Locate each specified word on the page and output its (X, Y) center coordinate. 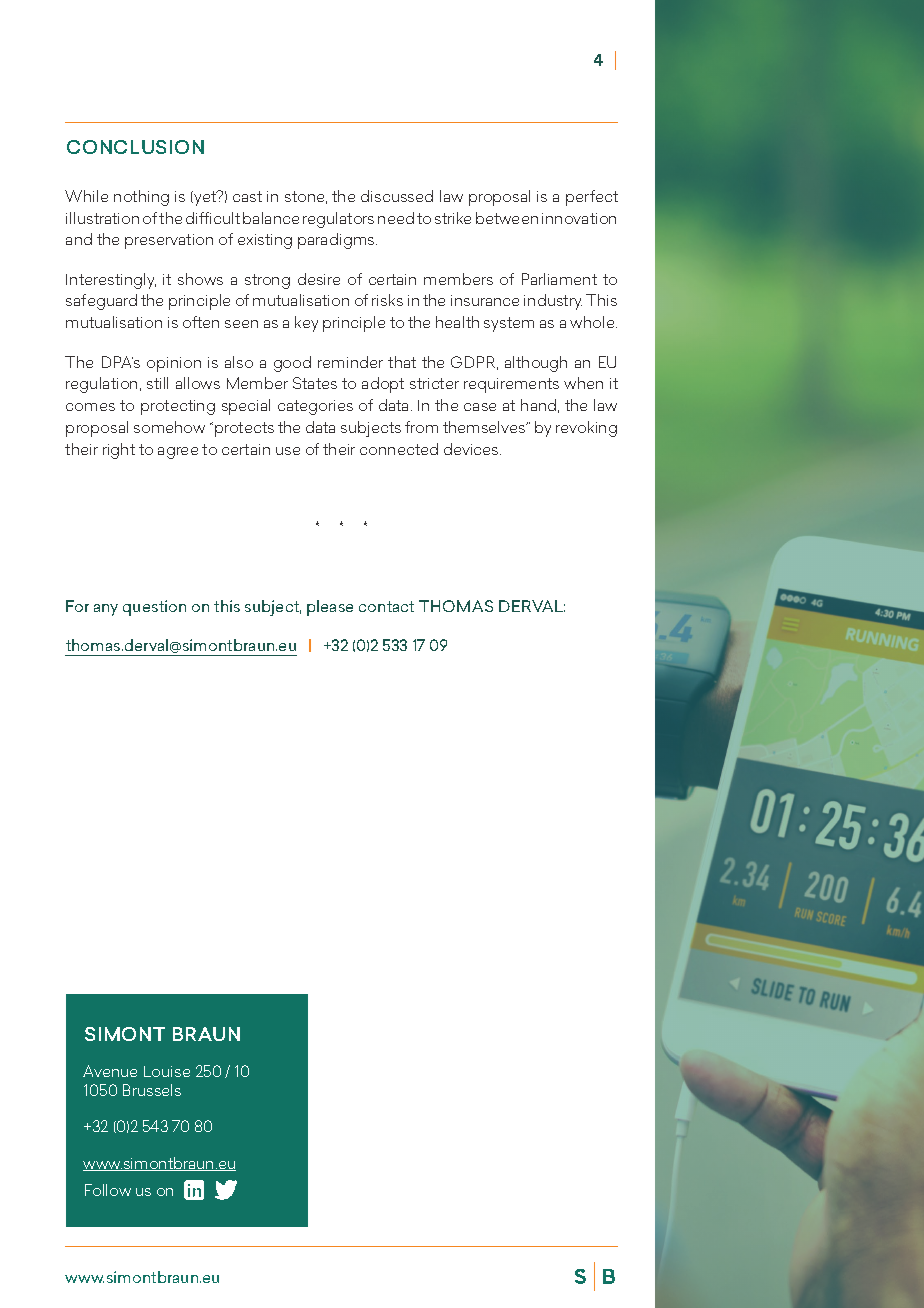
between (507, 218)
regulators (338, 220)
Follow (108, 1190)
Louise (167, 1071)
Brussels (152, 1090)
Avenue (110, 1071)
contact (386, 606)
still (157, 383)
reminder (350, 362)
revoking (586, 429)
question (154, 608)
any (106, 610)
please (330, 608)
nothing (141, 198)
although (536, 364)
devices (472, 449)
